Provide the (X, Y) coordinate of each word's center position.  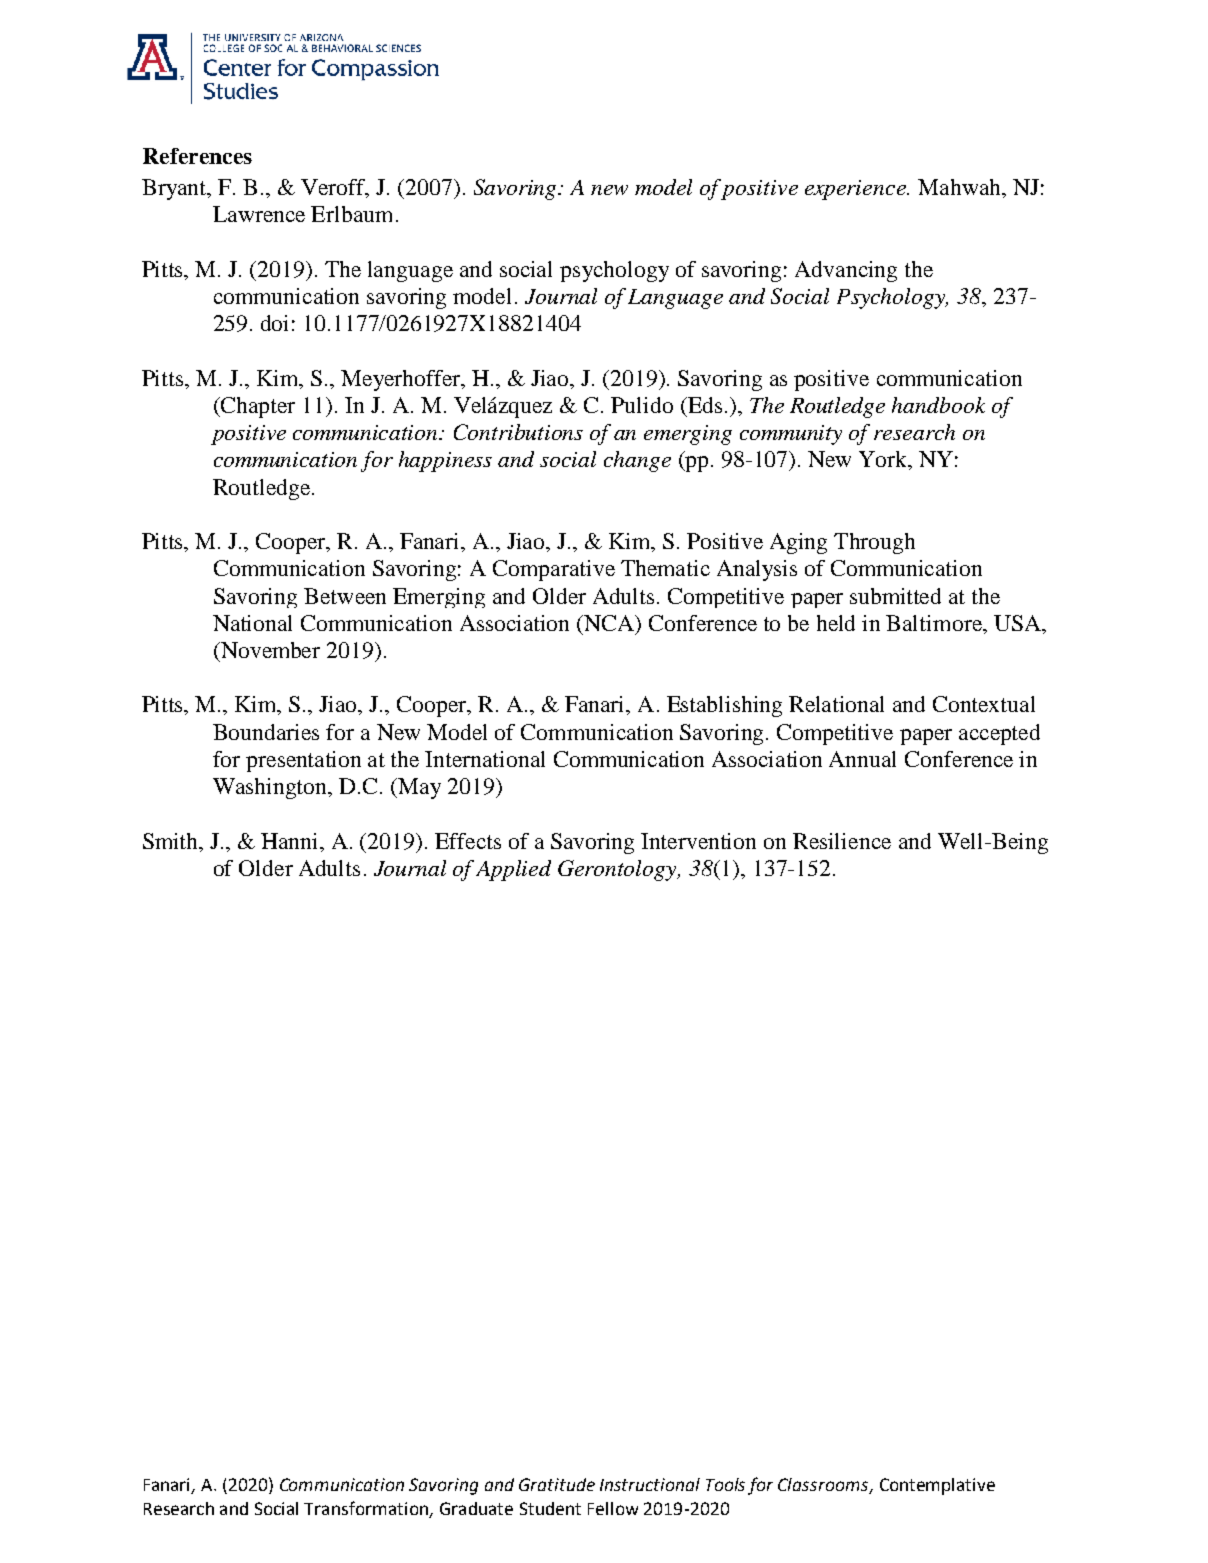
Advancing (846, 271)
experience (856, 190)
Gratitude (557, 1484)
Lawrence (259, 214)
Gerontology (618, 870)
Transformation (367, 1509)
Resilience (842, 841)
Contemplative (937, 1486)
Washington (271, 788)
